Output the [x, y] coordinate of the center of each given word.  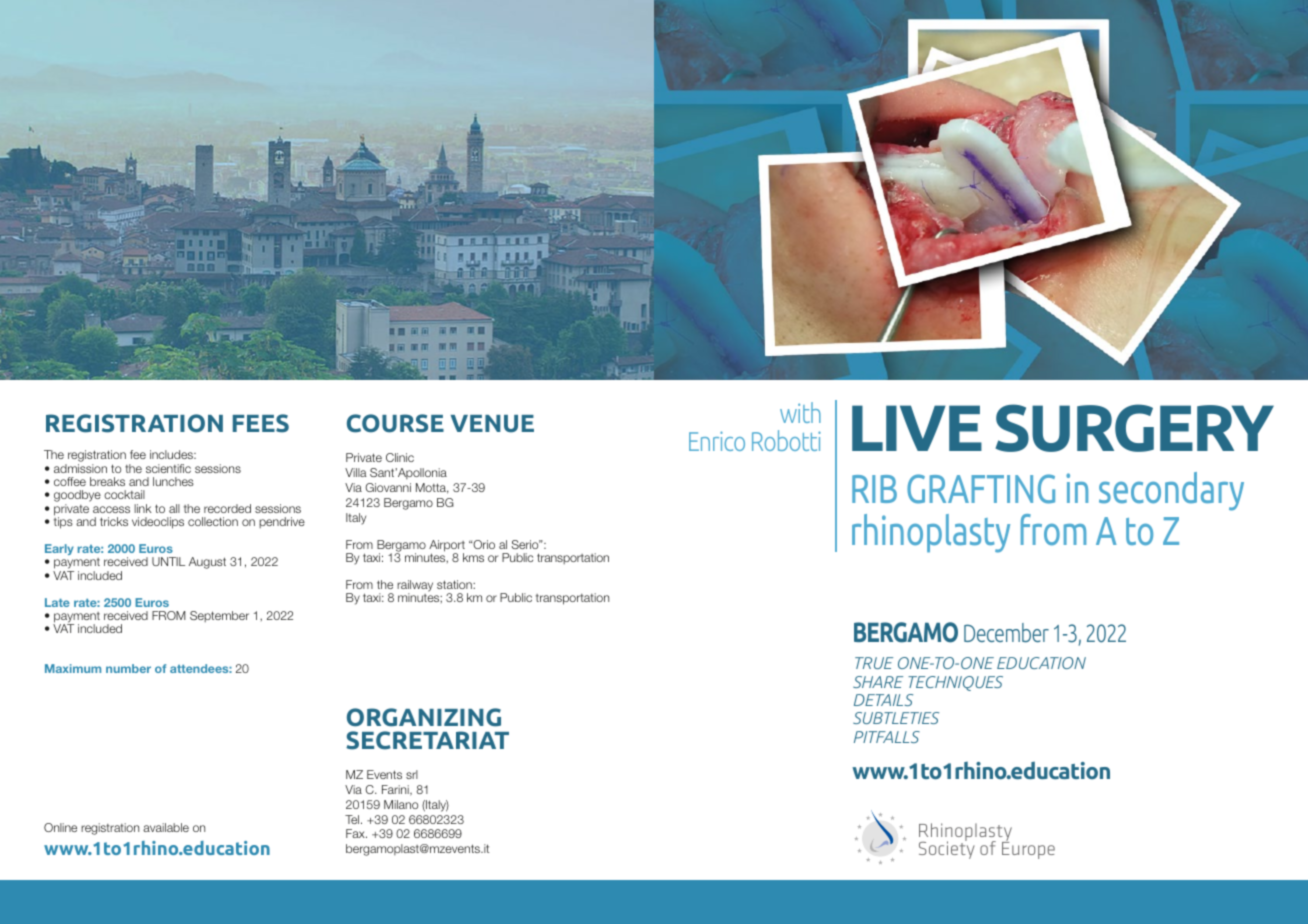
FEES [261, 423]
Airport [447, 547]
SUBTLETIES [896, 718]
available [166, 827]
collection [213, 521]
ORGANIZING [424, 717]
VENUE [492, 424]
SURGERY [1134, 428]
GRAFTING [981, 489]
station [455, 584]
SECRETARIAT [427, 740]
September [219, 616]
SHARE [878, 682]
